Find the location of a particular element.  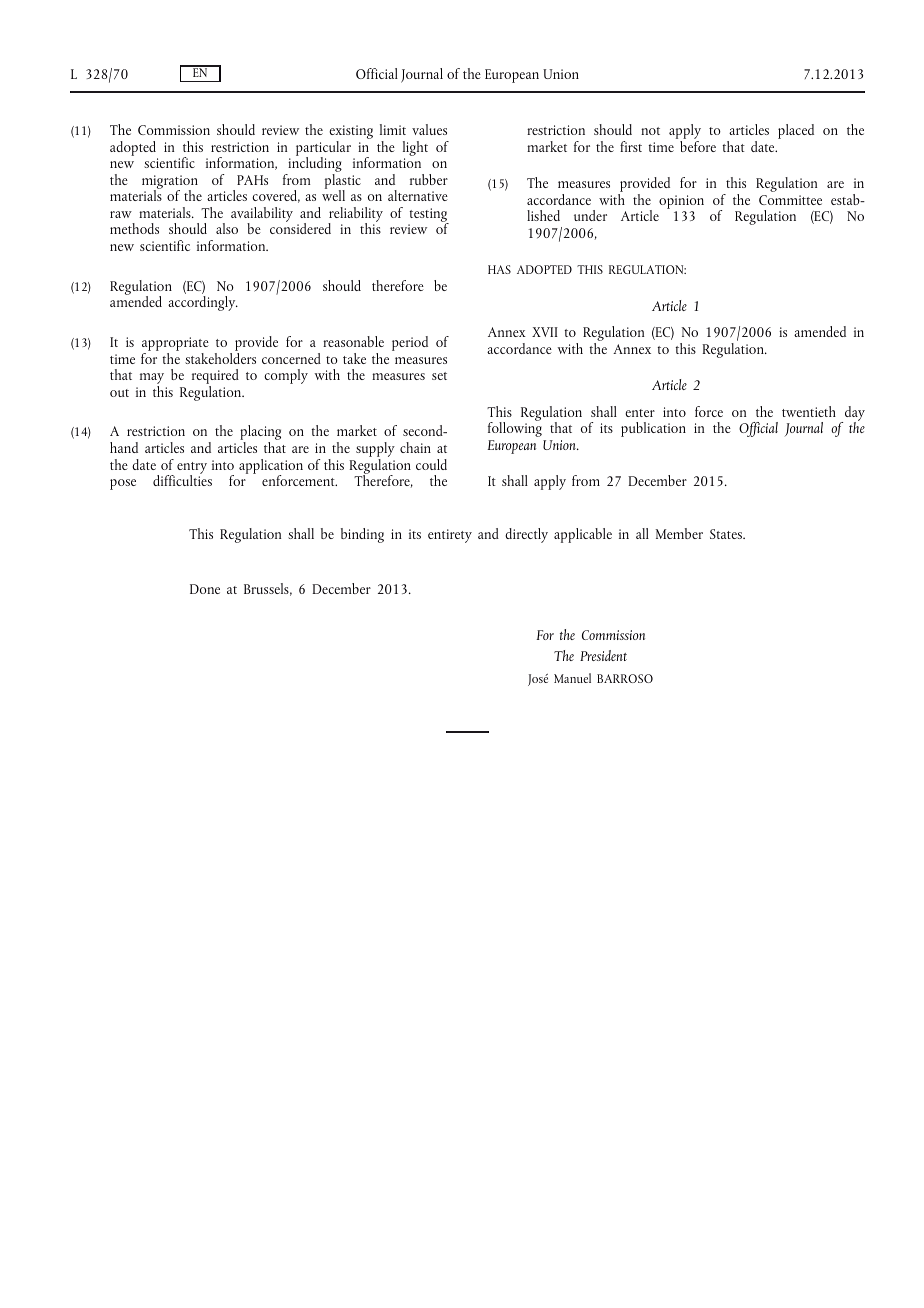

placed is located at coordinates (796, 131).
